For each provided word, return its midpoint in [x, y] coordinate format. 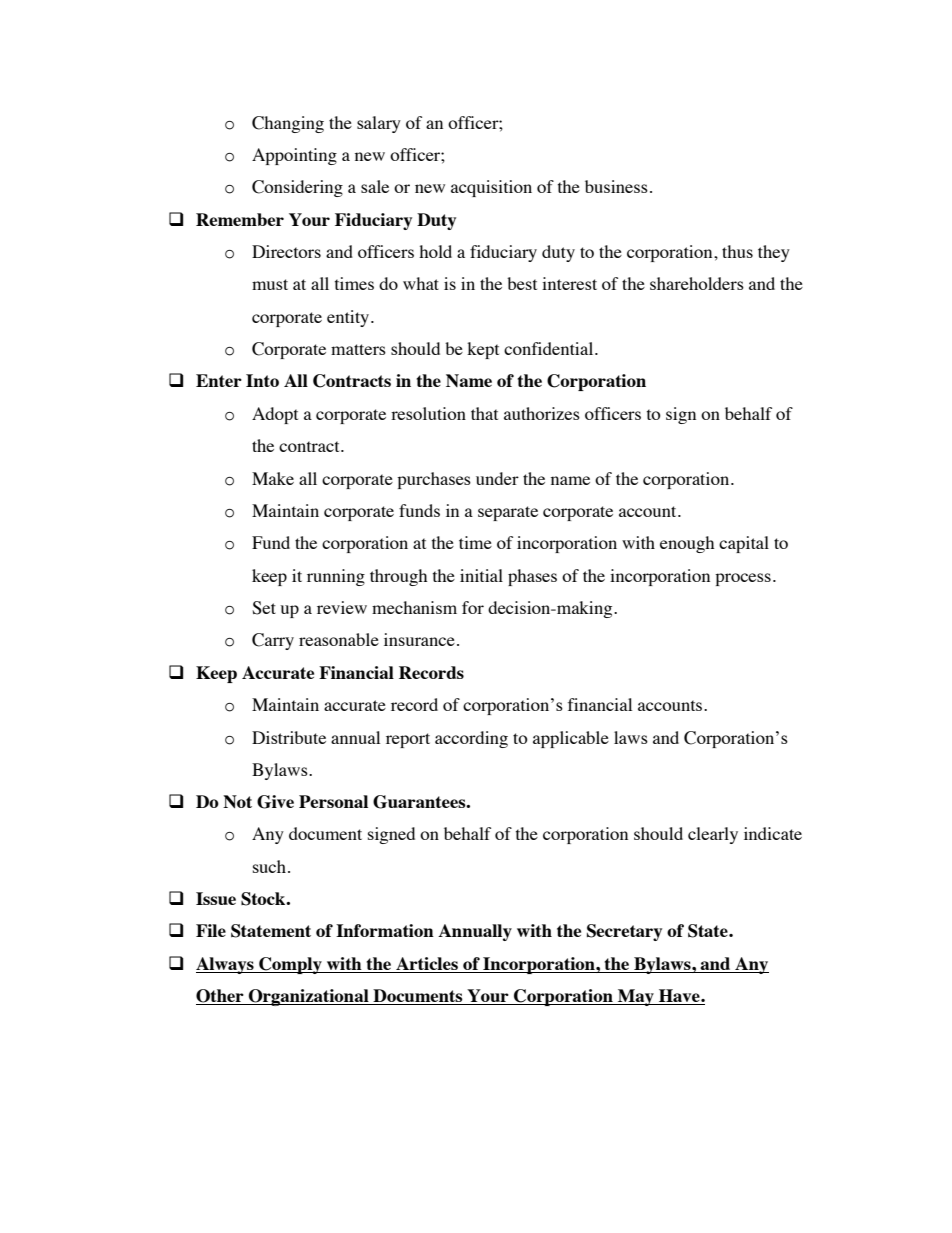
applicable [571, 739]
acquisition [491, 188]
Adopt [275, 415]
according [471, 739]
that [484, 413]
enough [687, 544]
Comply [290, 965]
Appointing [294, 156]
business [616, 186]
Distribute [289, 737]
